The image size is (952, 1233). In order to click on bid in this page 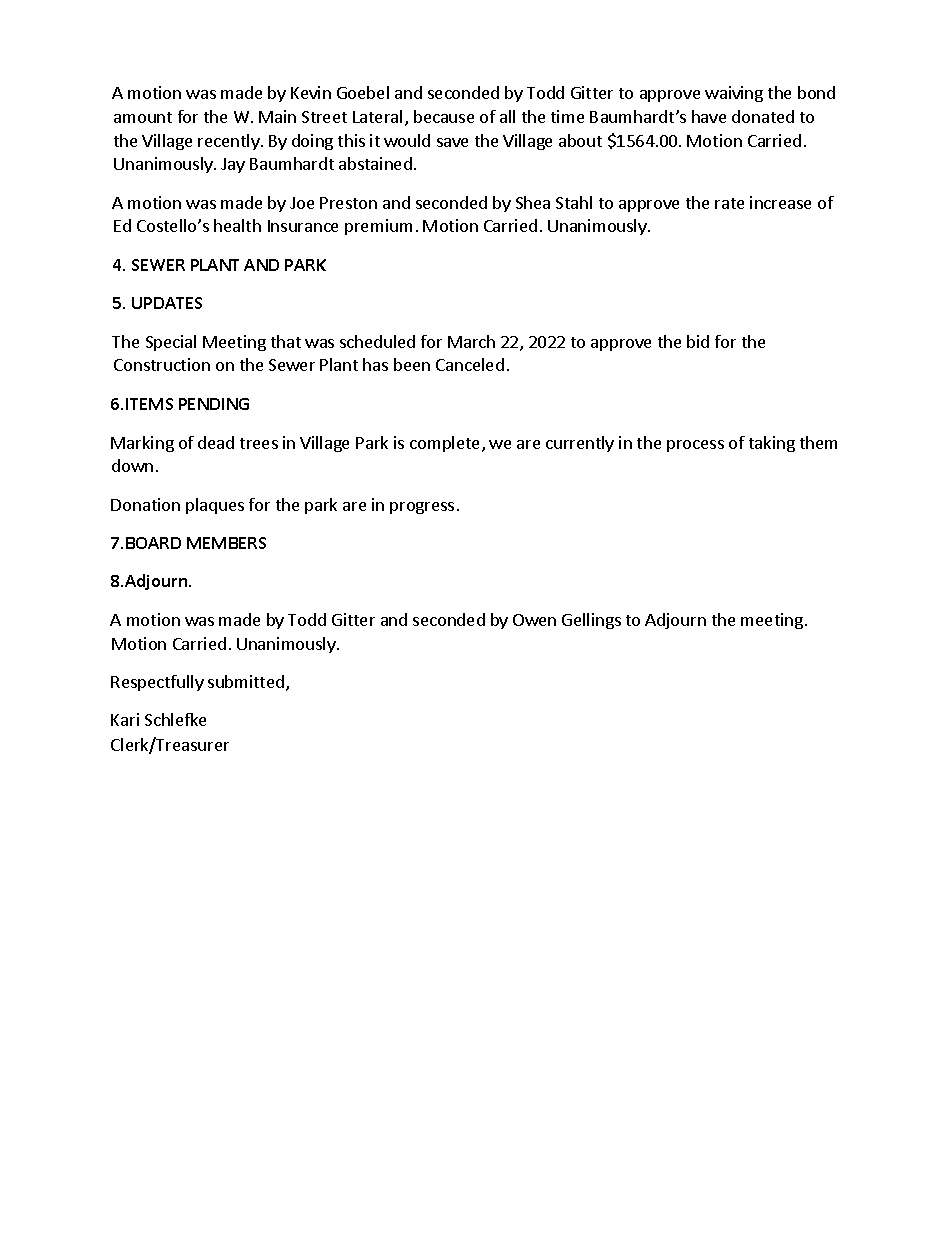, I will do `click(698, 341)`.
